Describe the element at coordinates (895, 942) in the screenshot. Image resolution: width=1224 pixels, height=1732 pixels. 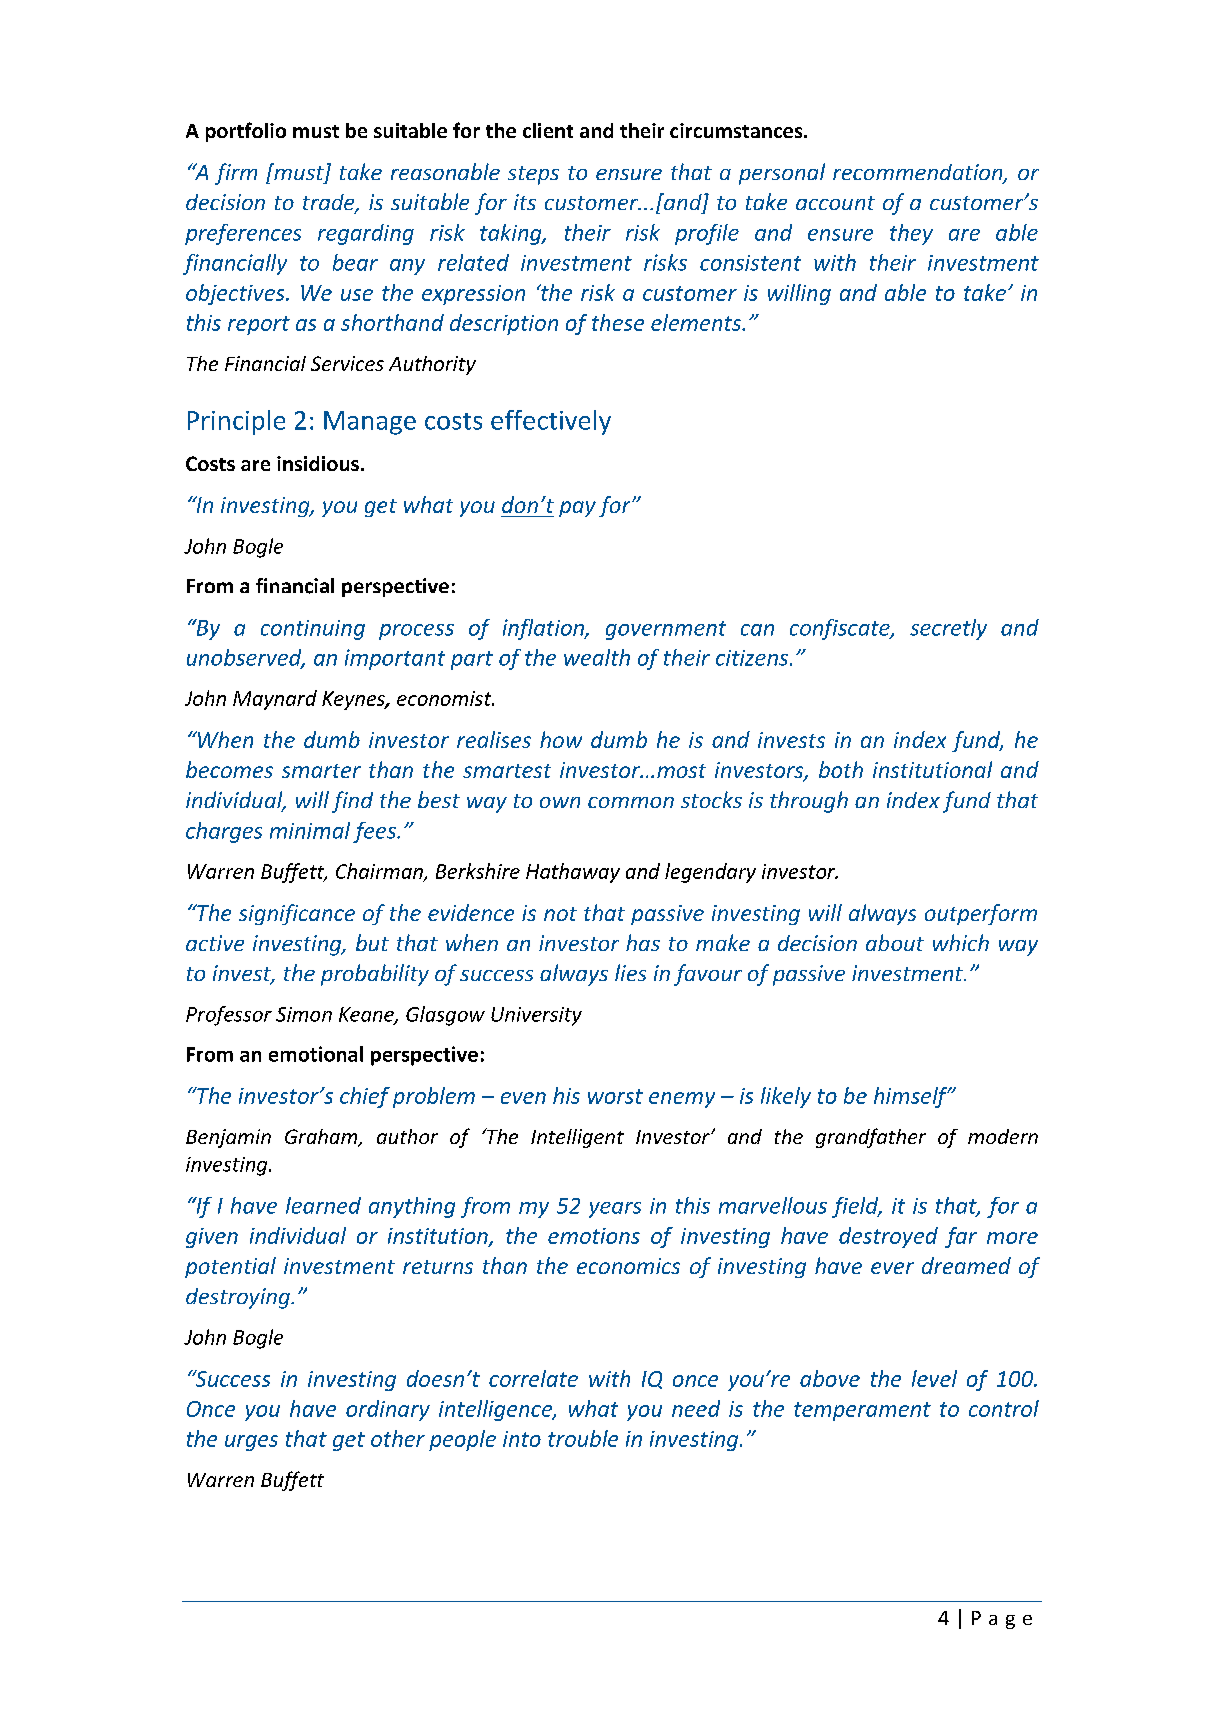
I see `about` at that location.
